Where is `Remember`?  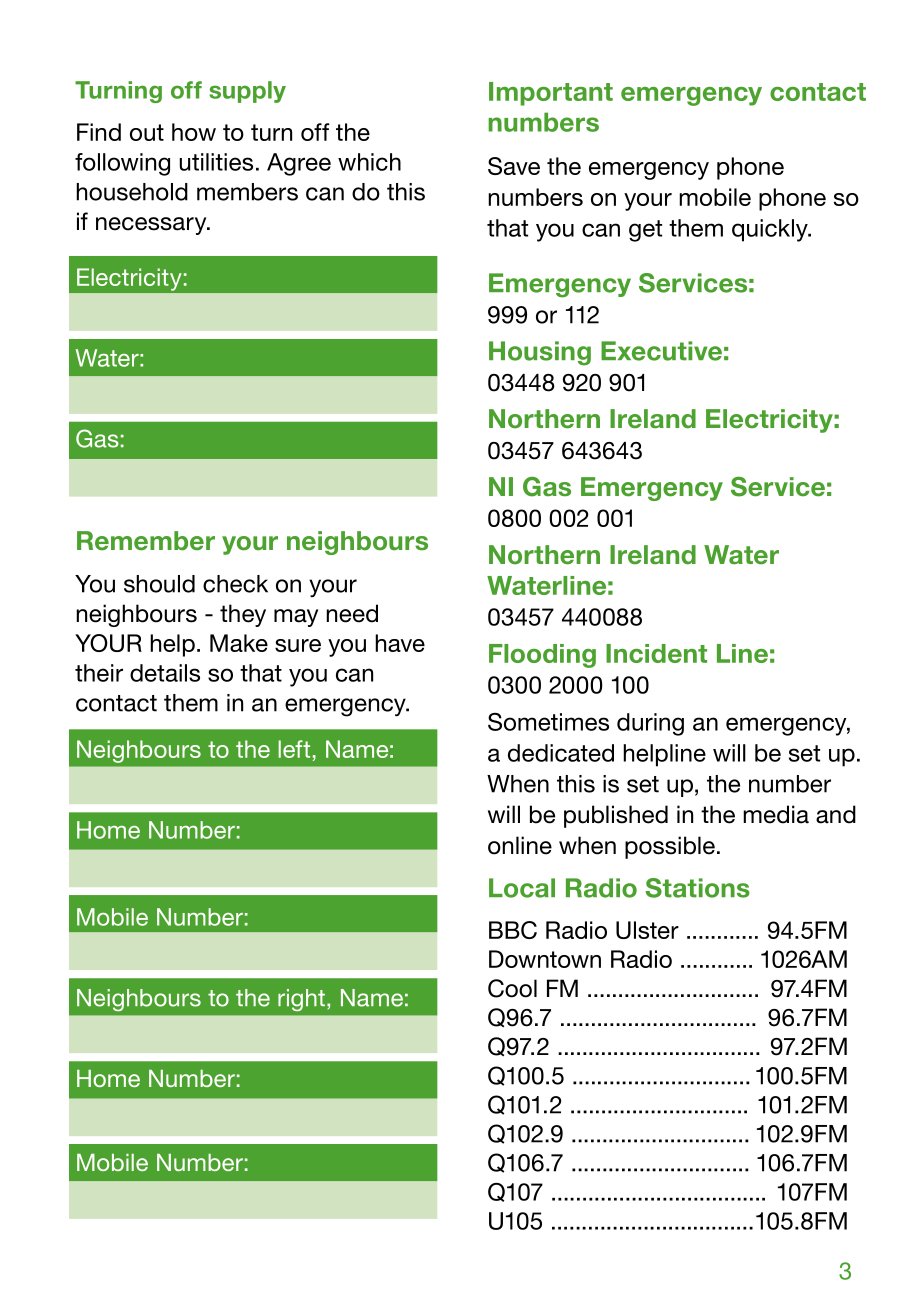 Remember is located at coordinates (146, 541).
